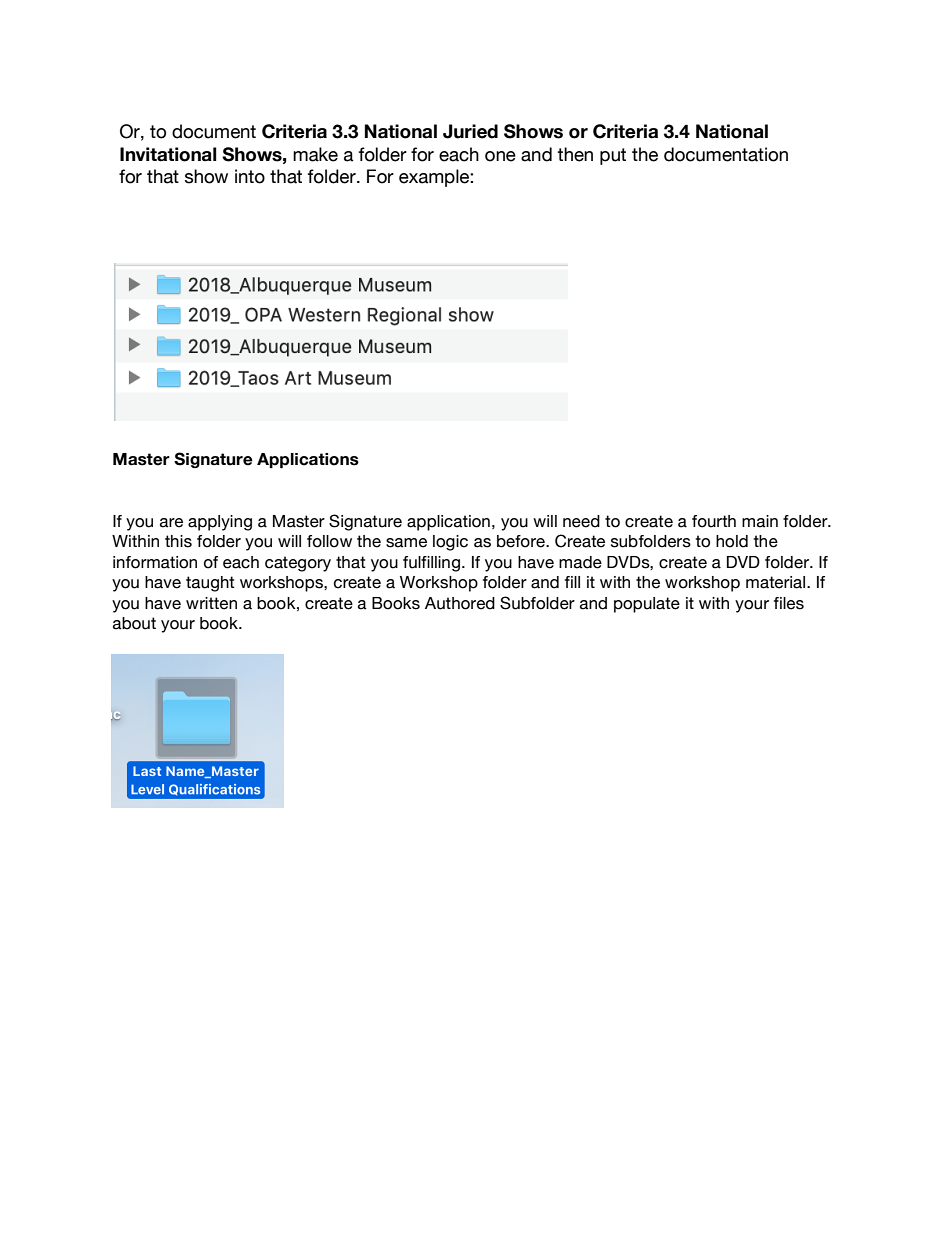 This screenshot has height=1233, width=952. Describe the element at coordinates (211, 603) in the screenshot. I see `written` at that location.
